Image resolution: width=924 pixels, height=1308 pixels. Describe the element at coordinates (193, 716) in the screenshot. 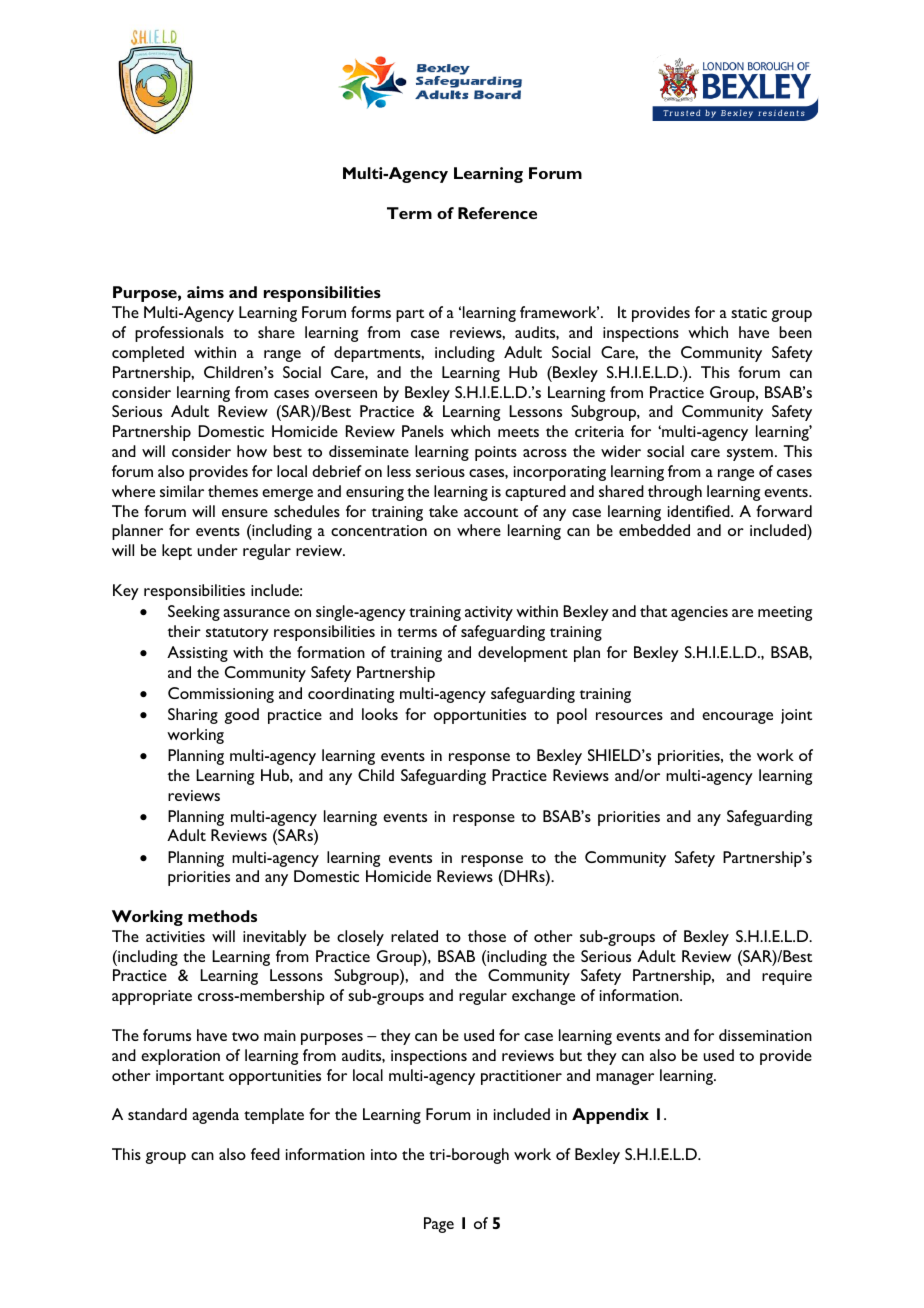

I see `Sharing` at that location.
